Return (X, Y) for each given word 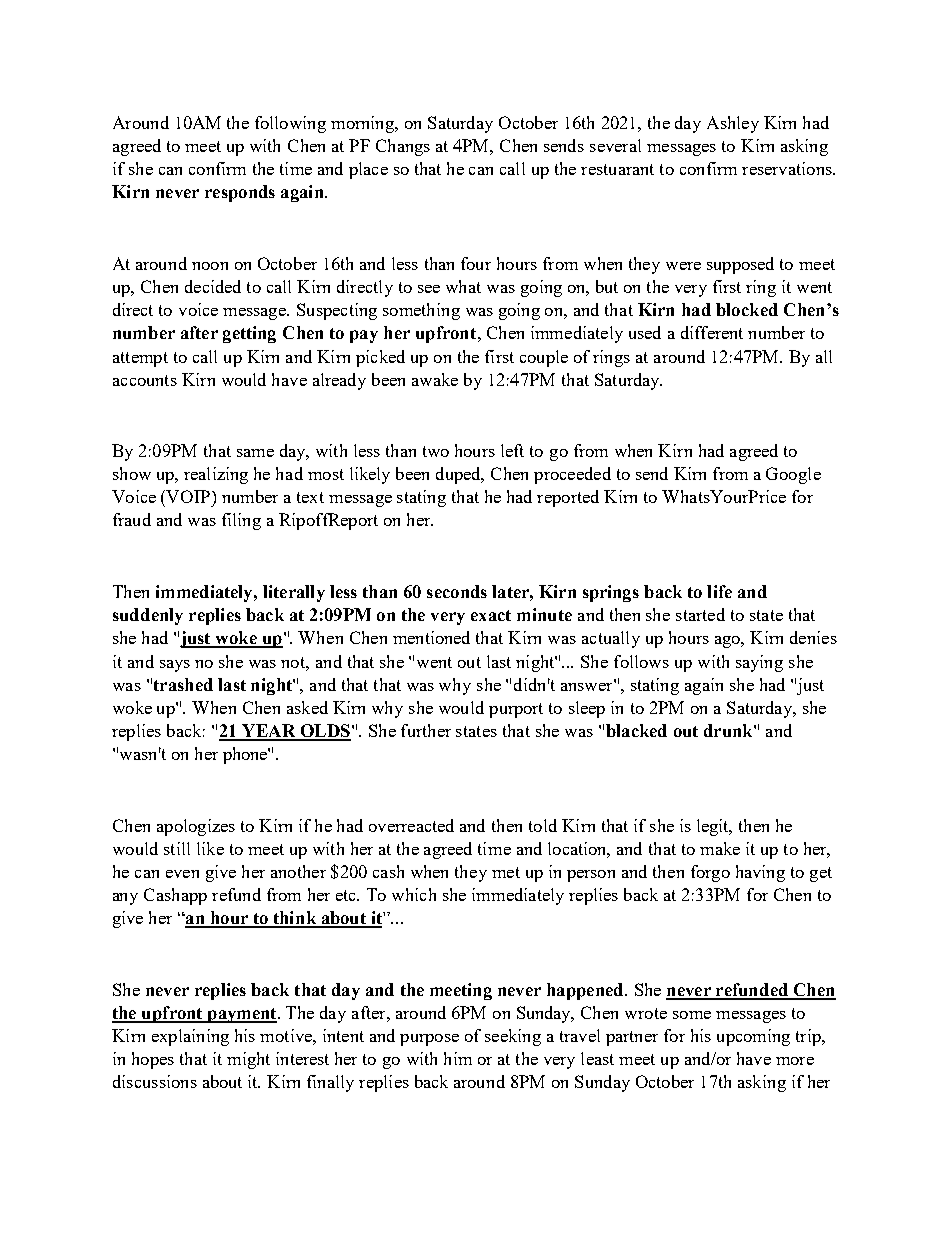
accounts (145, 380)
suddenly (148, 616)
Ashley (733, 124)
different (712, 332)
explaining (190, 1037)
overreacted (411, 825)
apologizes (196, 827)
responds (240, 193)
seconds (457, 591)
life (719, 591)
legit (714, 827)
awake (435, 379)
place (368, 170)
